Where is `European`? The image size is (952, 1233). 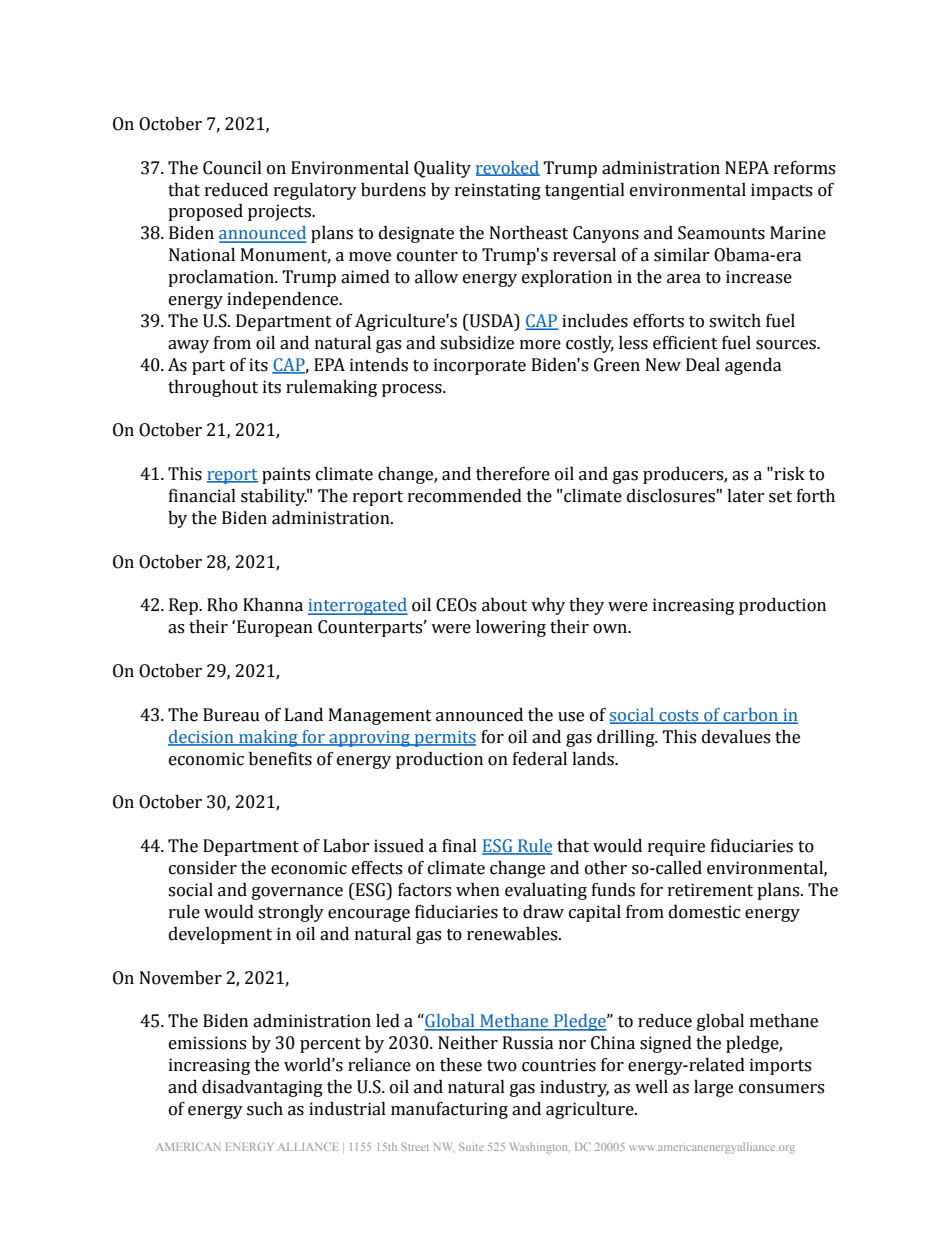
European is located at coordinates (275, 628).
